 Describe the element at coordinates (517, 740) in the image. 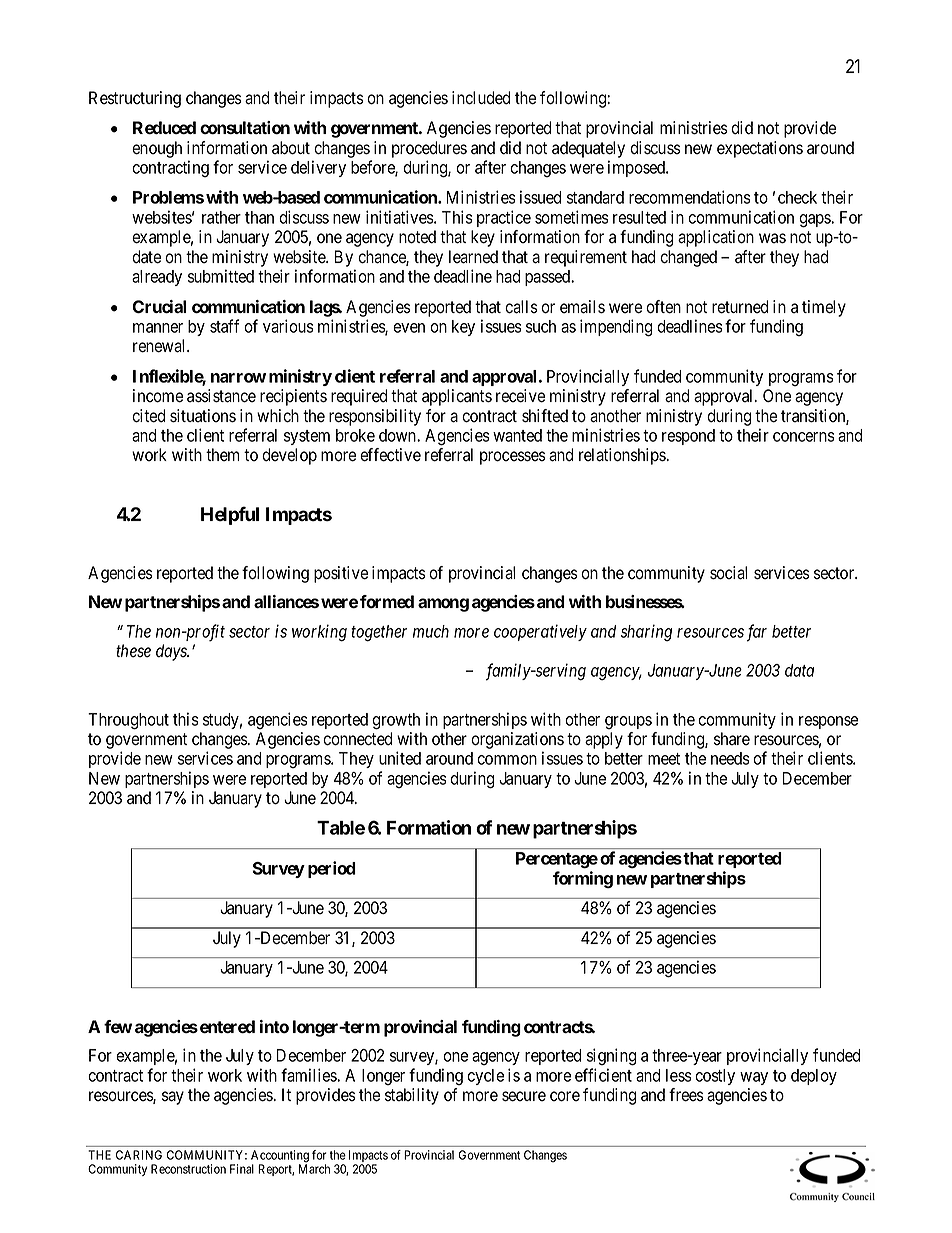

I see `organizations` at that location.
